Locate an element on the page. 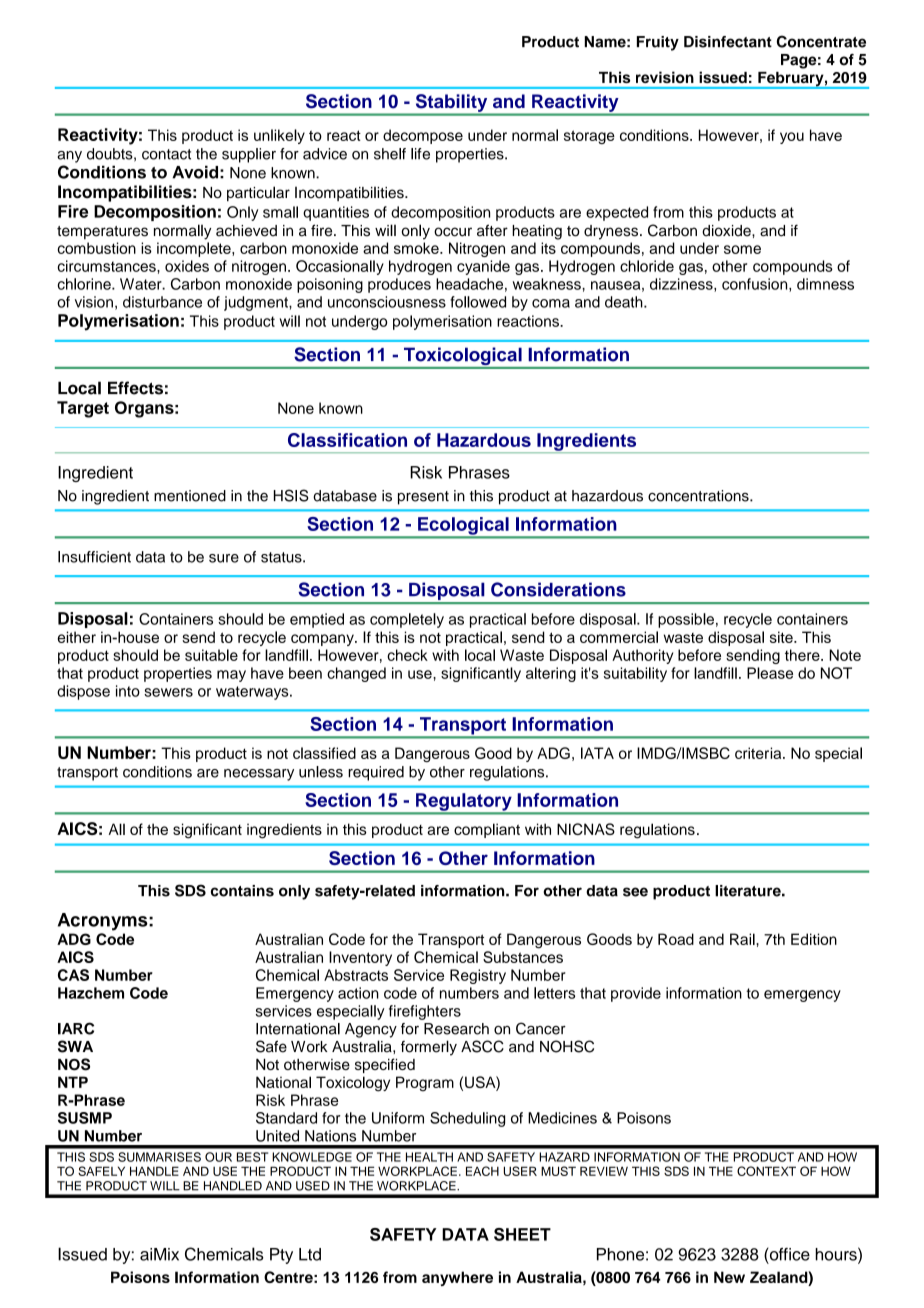  Disinfectant is located at coordinates (728, 42).
